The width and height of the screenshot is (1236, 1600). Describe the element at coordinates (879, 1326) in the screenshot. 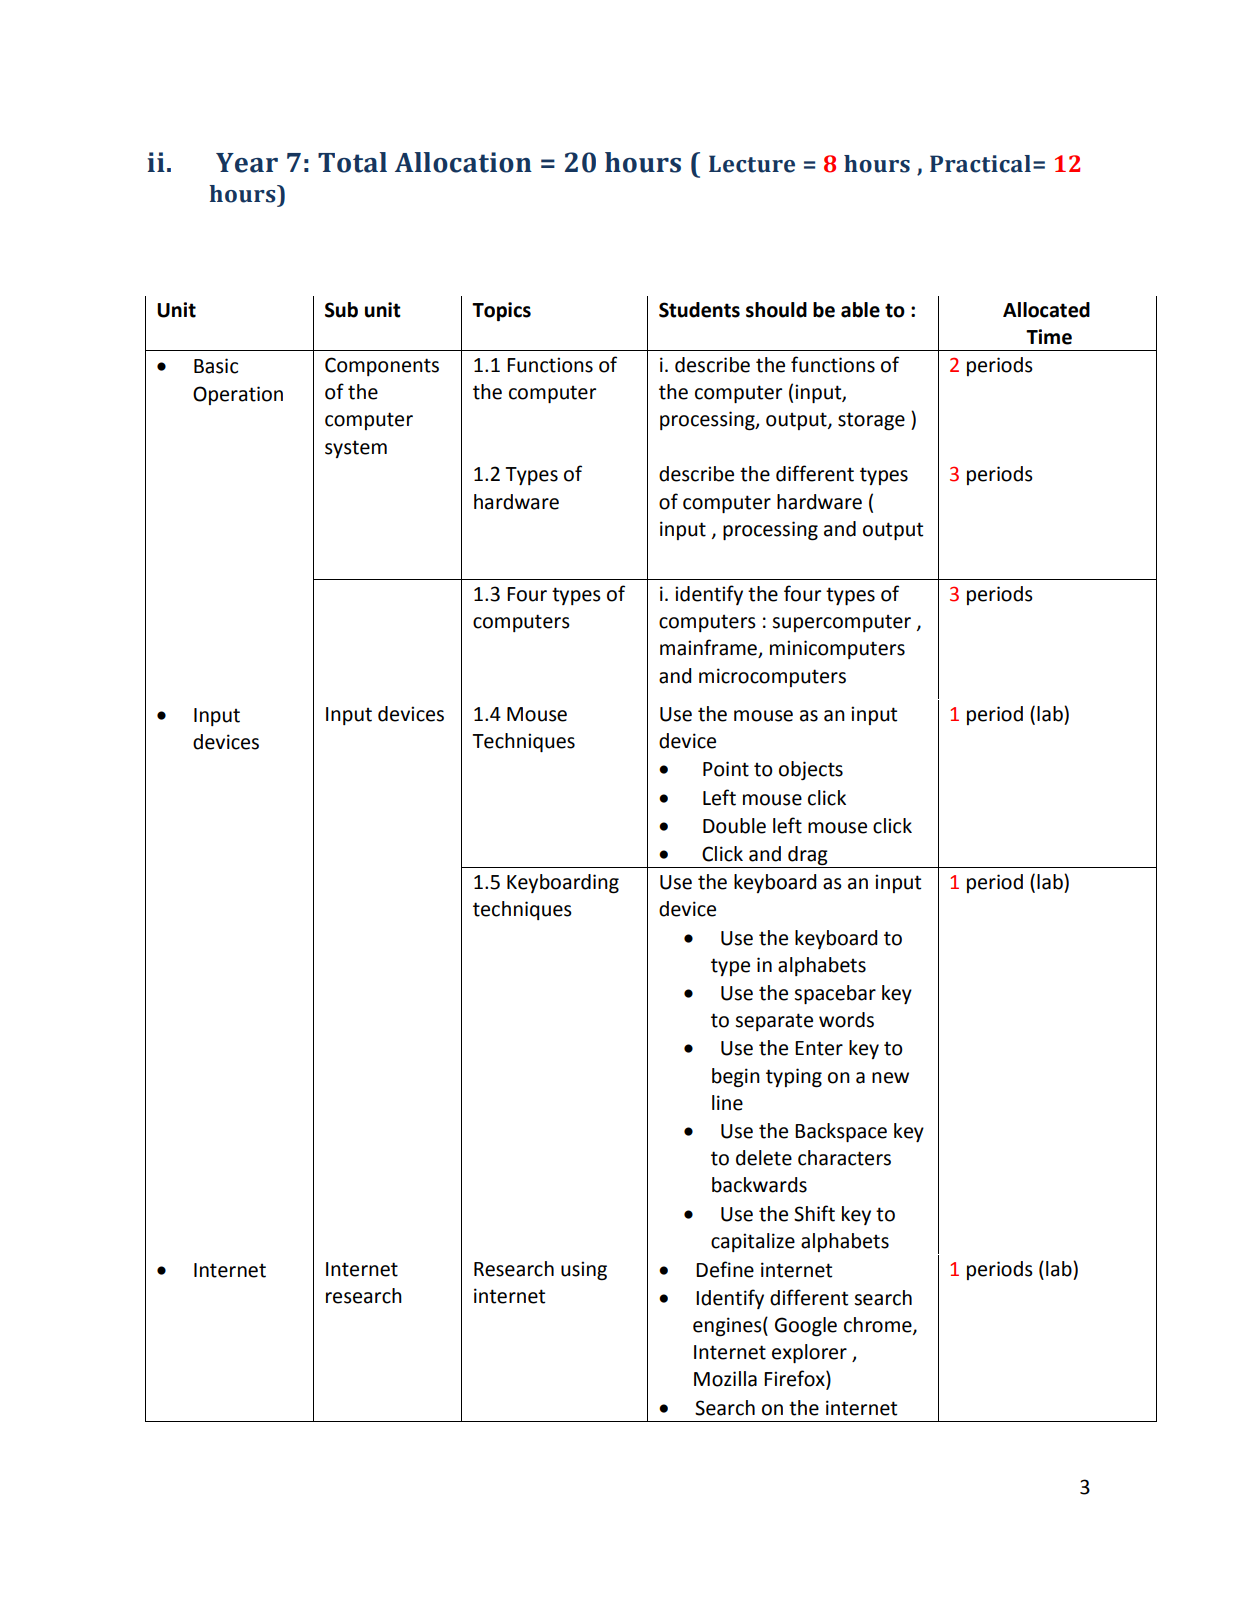

I see `chrome` at that location.
